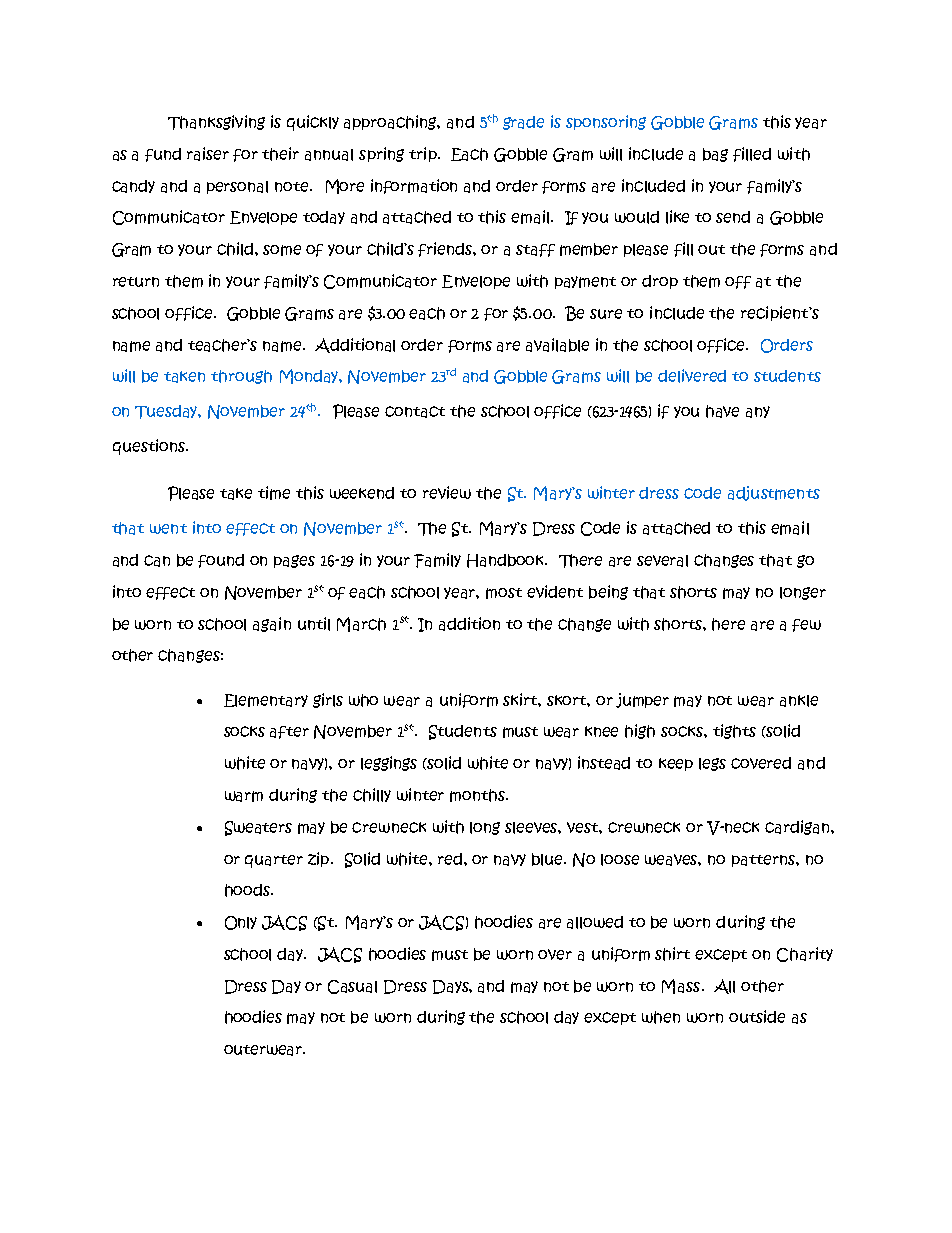 This screenshot has height=1233, width=952. Describe the element at coordinates (507, 561) in the screenshot. I see `Handbook` at that location.
